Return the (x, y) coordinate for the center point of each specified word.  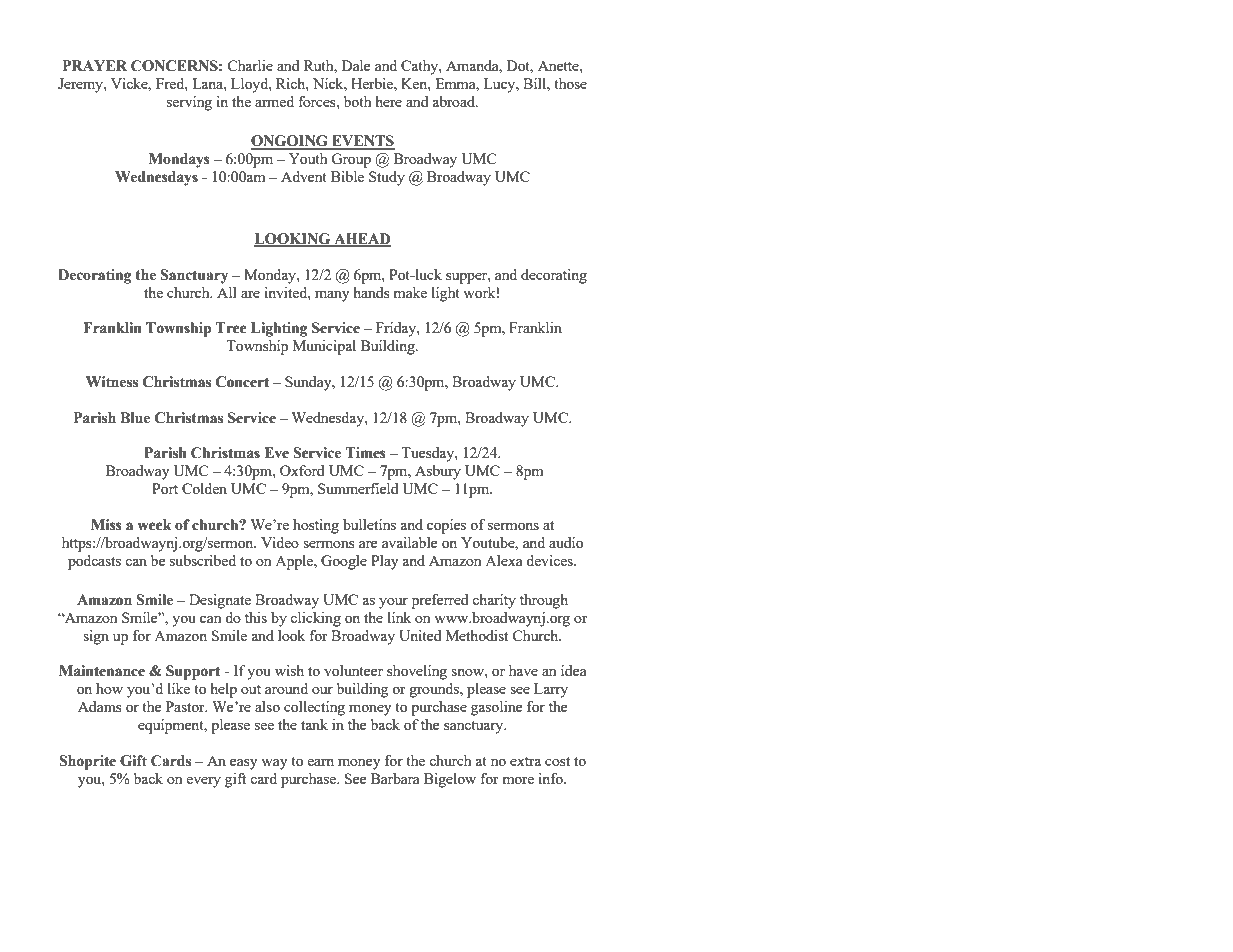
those (570, 83)
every (203, 782)
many (332, 296)
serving (189, 103)
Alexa (504, 560)
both (357, 101)
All (227, 292)
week (154, 525)
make (410, 292)
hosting (316, 526)
